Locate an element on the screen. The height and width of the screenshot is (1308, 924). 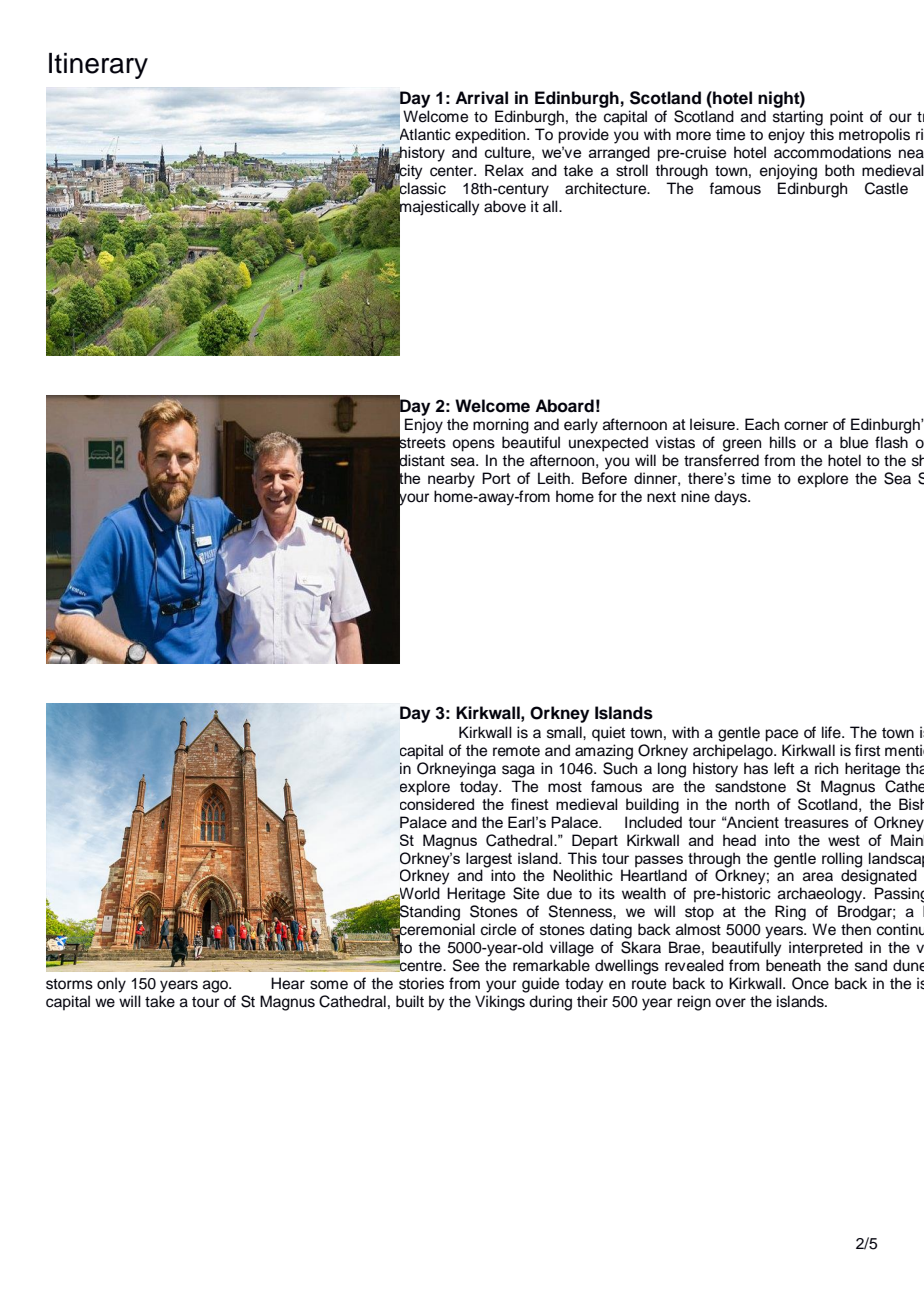
Itinerary is located at coordinates (98, 66).
